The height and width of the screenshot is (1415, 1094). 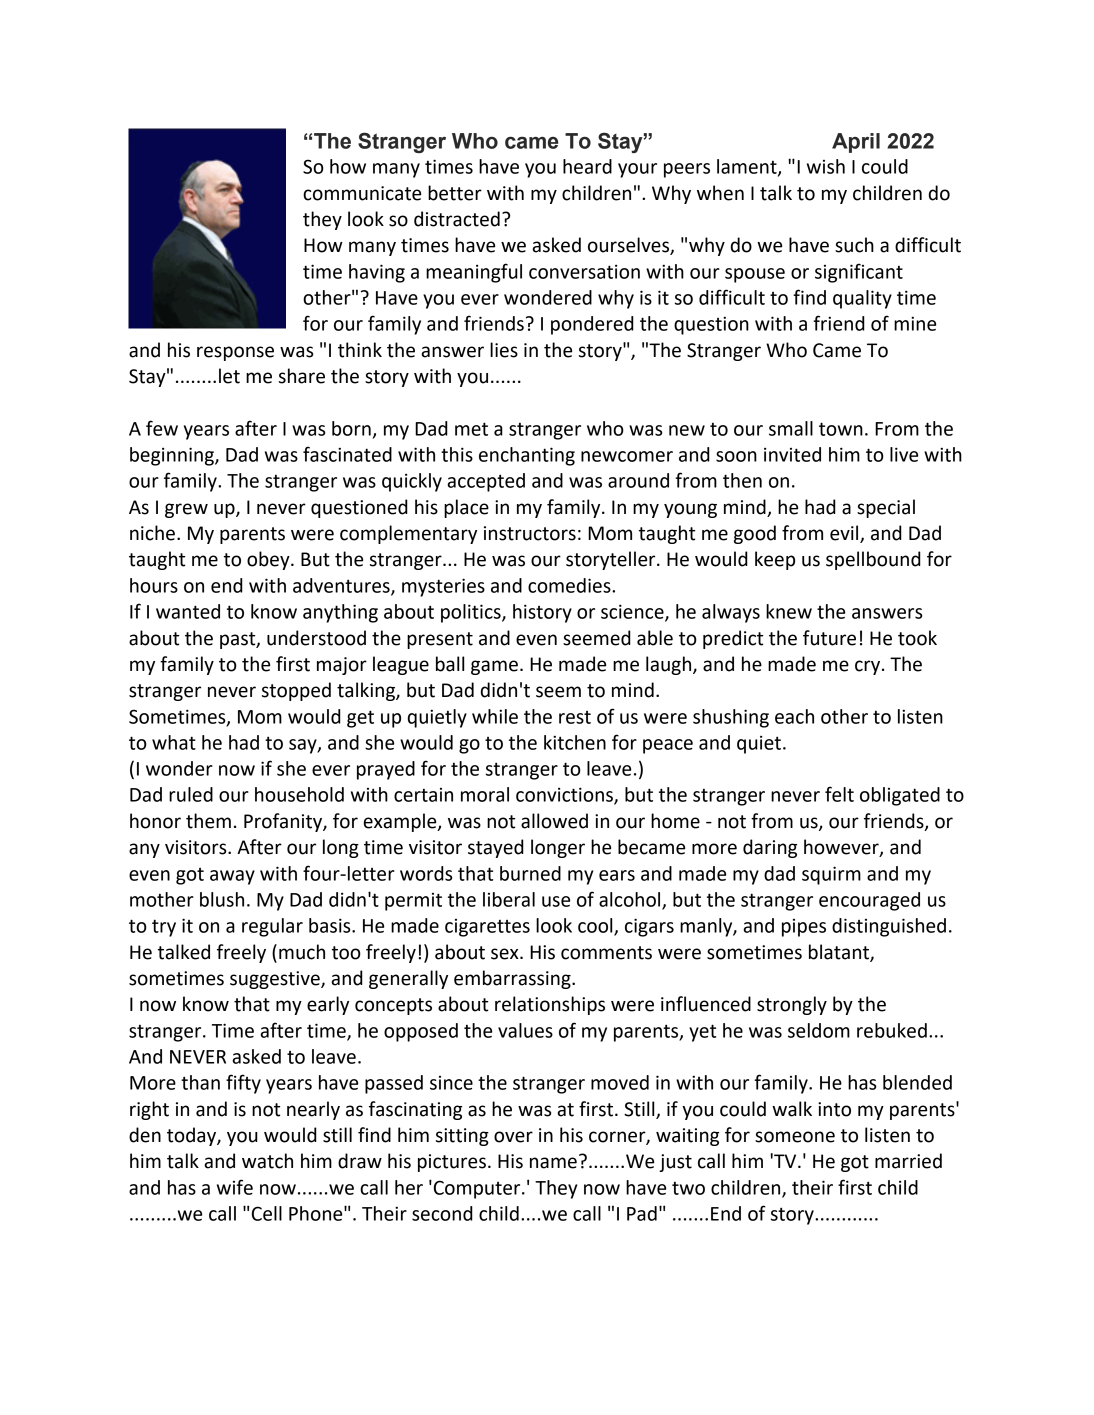 What do you see at coordinates (362, 193) in the screenshot?
I see `communicate` at bounding box center [362, 193].
